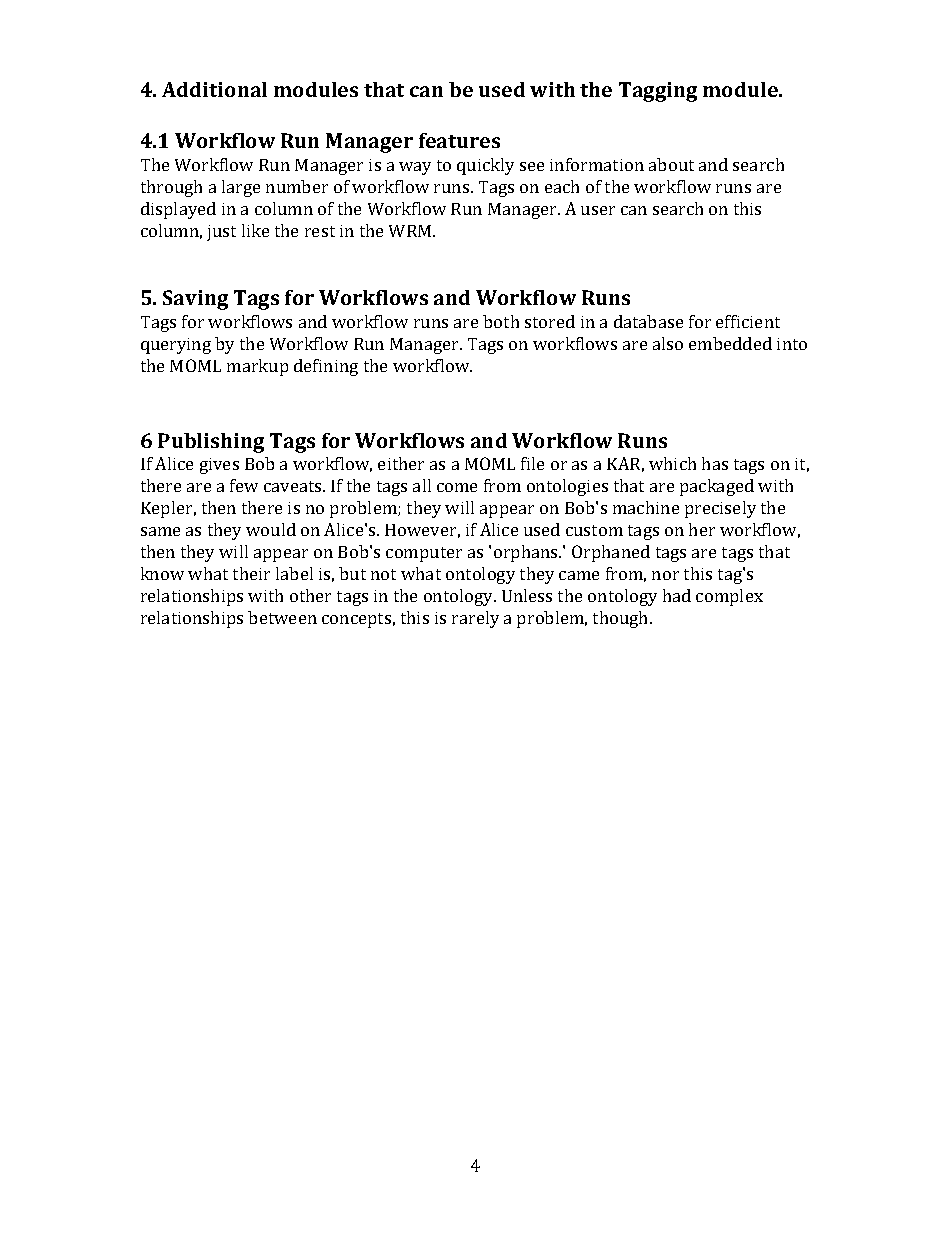 The width and height of the page is (952, 1233). I want to click on markup, so click(257, 367).
